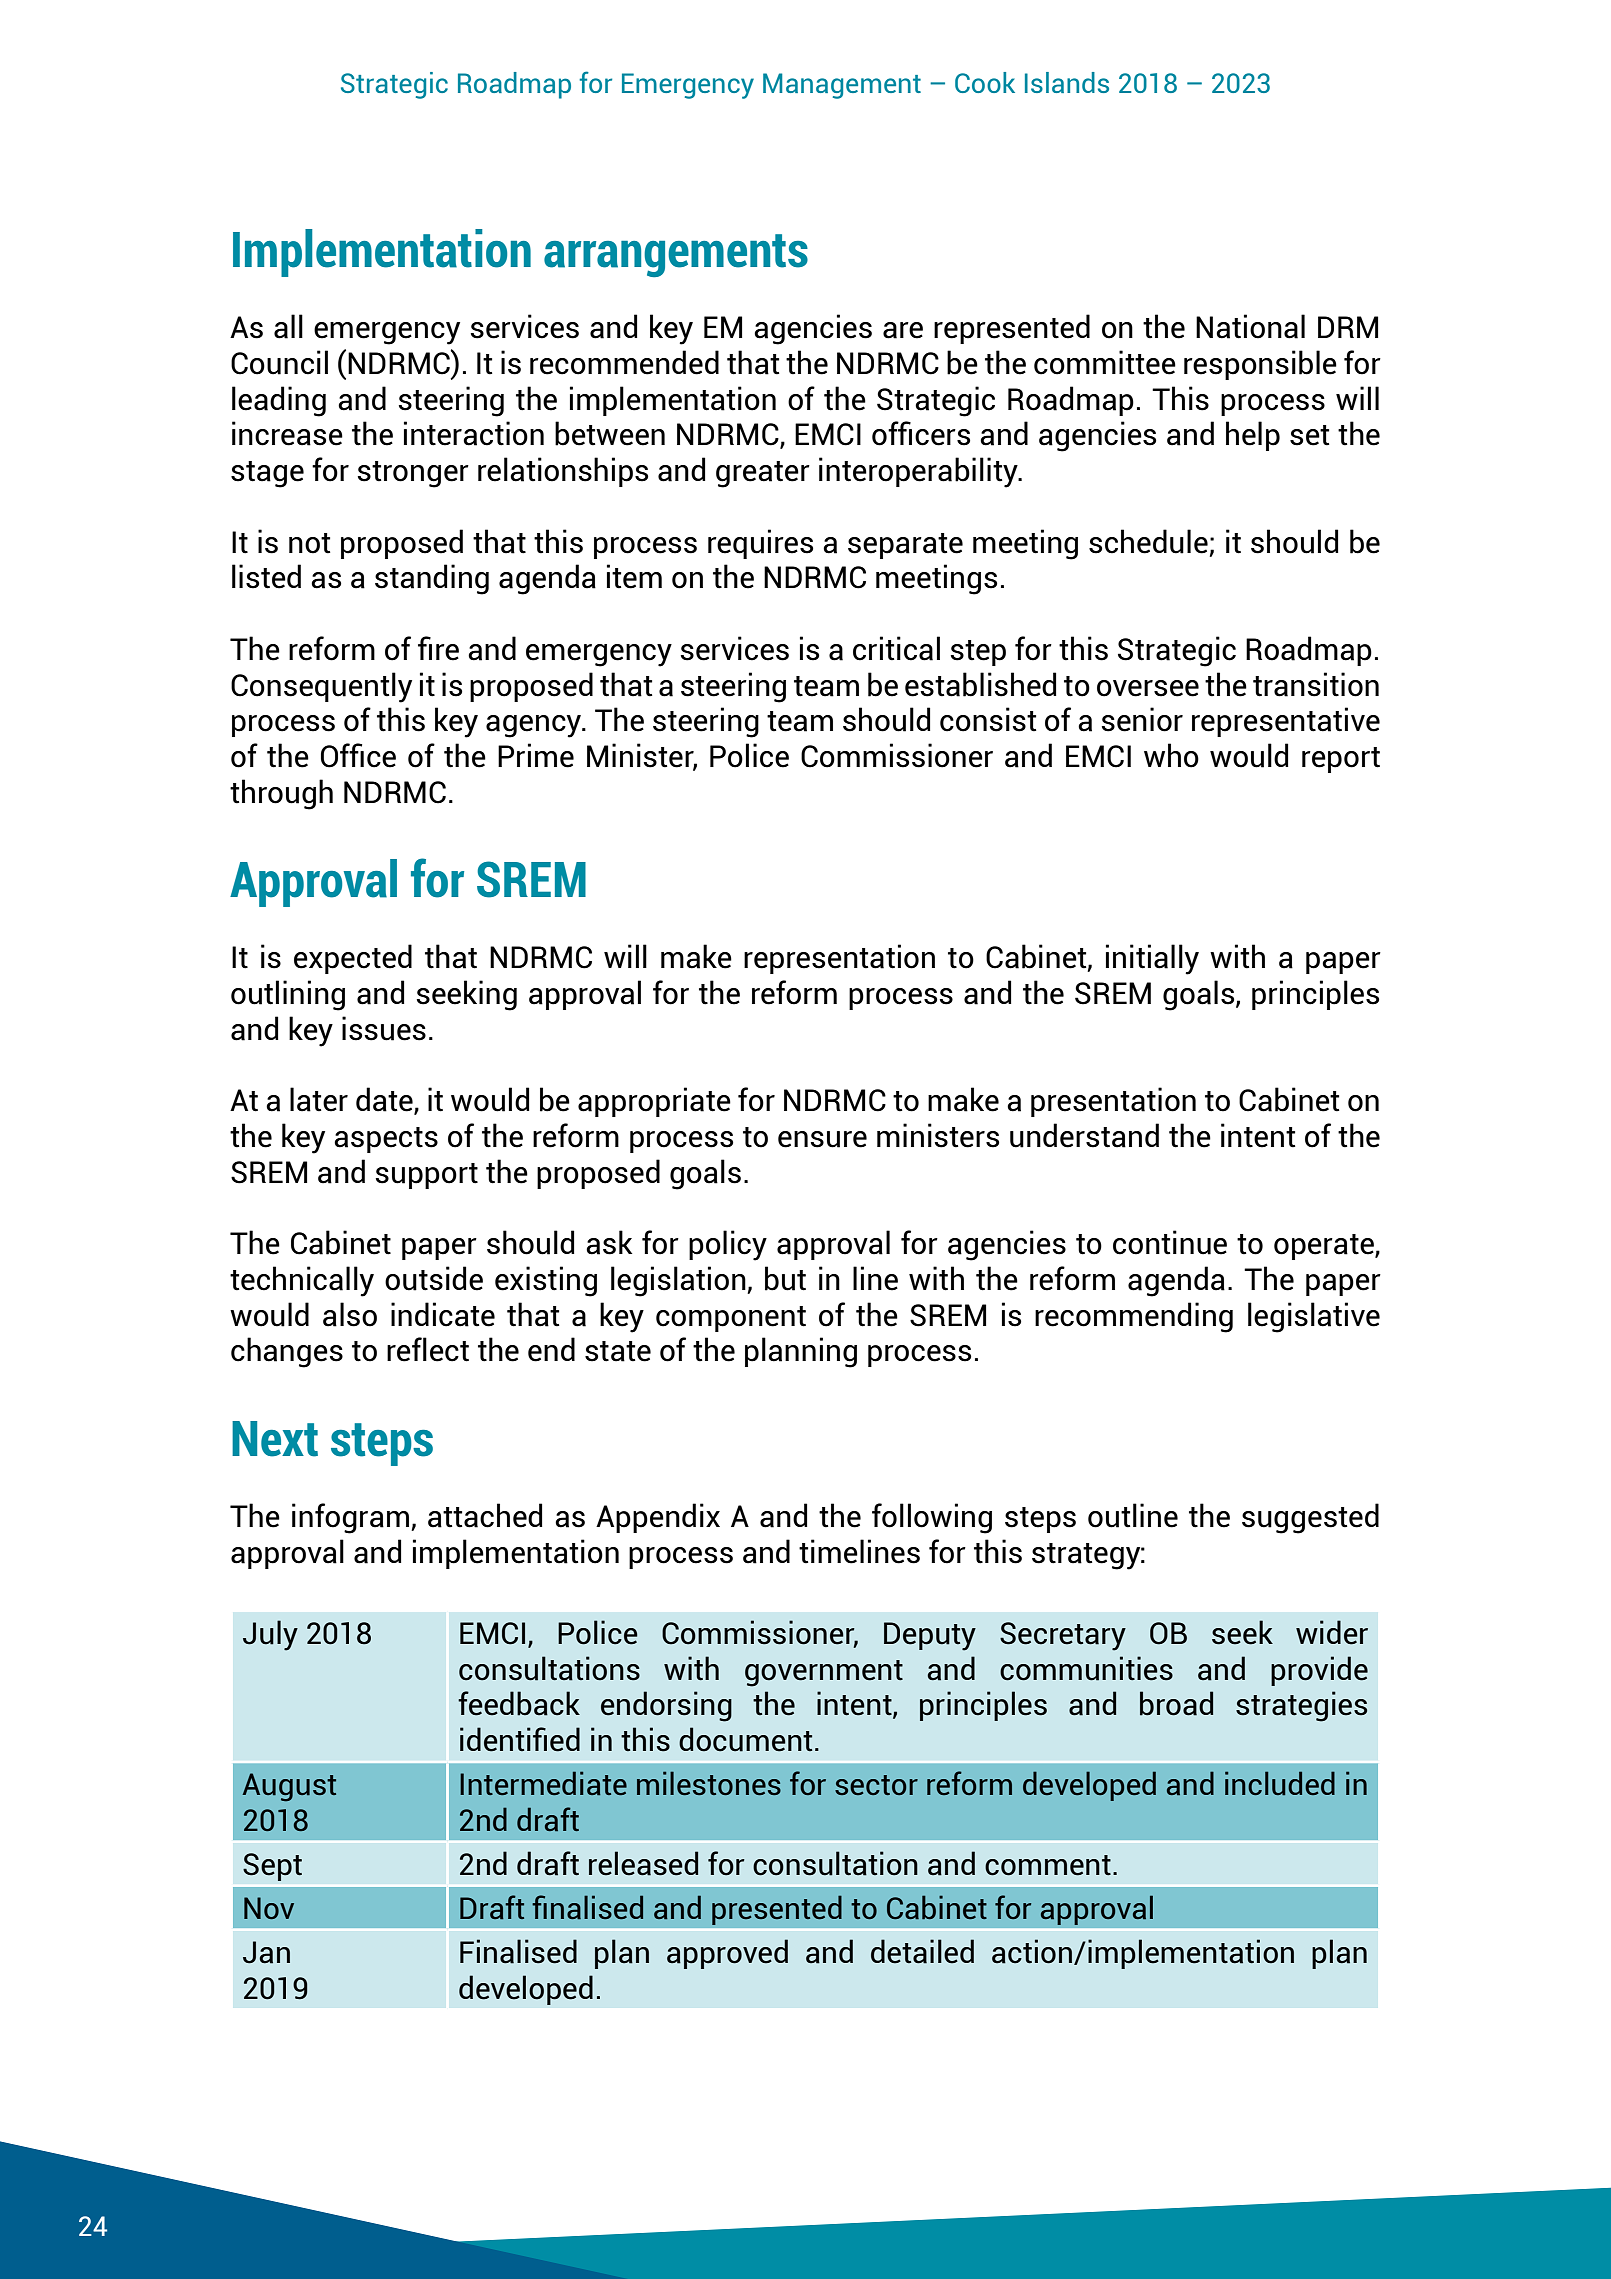  What do you see at coordinates (785, 1278) in the screenshot?
I see `but` at bounding box center [785, 1278].
